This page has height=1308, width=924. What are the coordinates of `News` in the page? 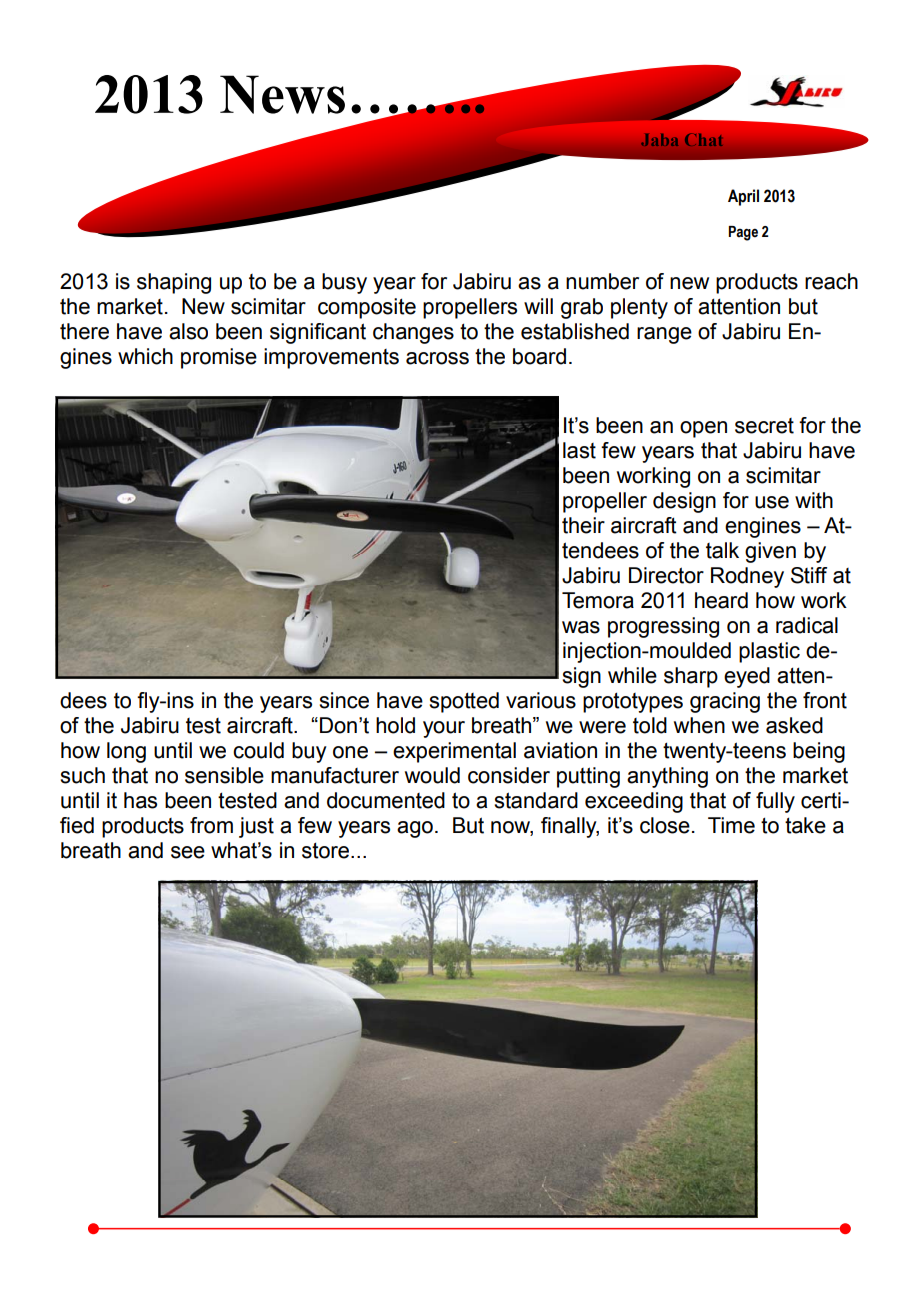 It's located at (282, 94).
